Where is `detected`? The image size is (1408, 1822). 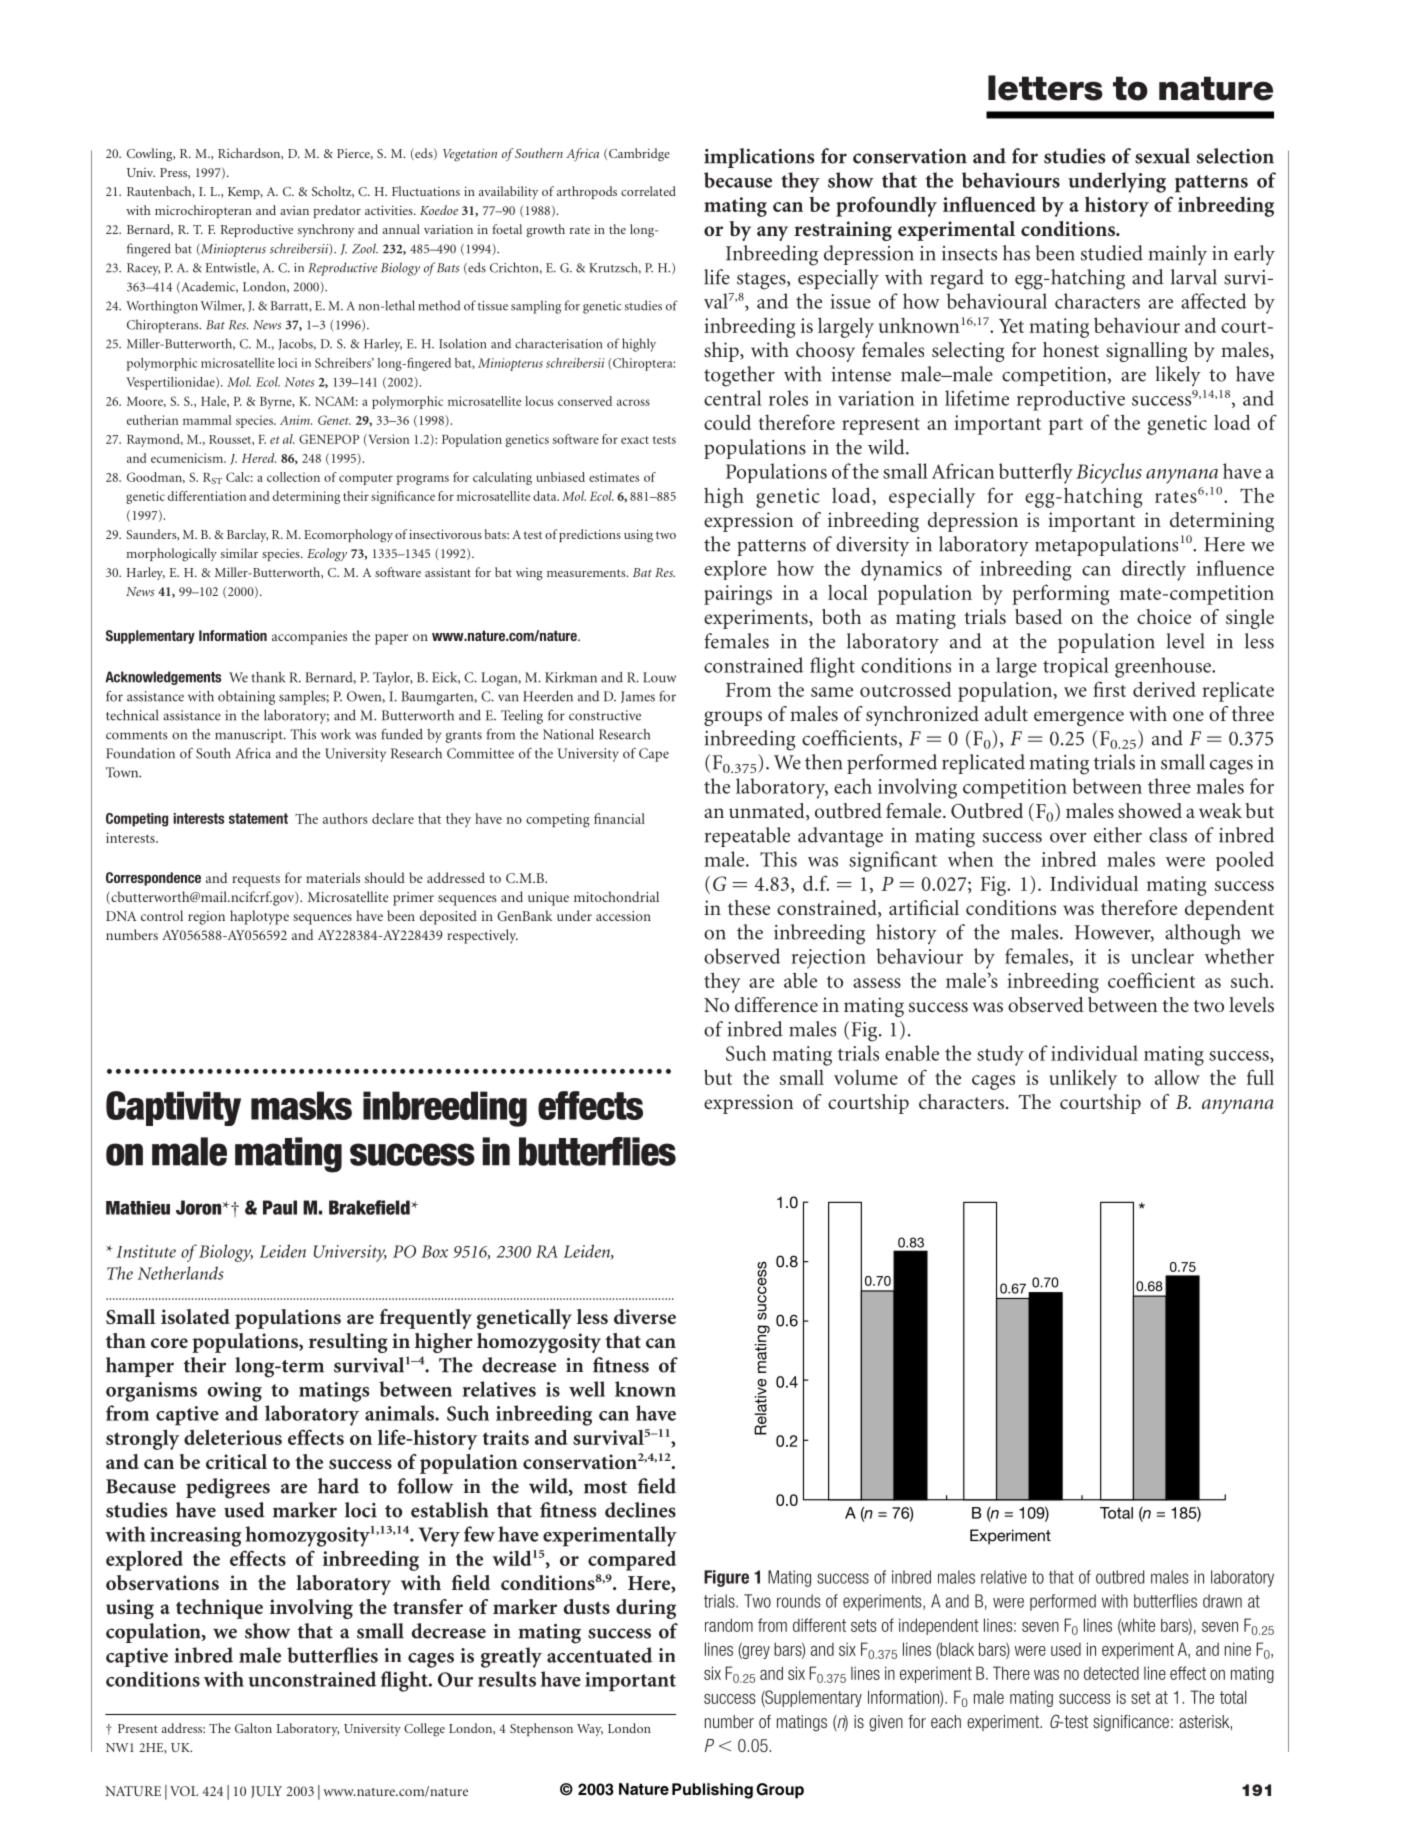
detected is located at coordinates (1111, 1673).
